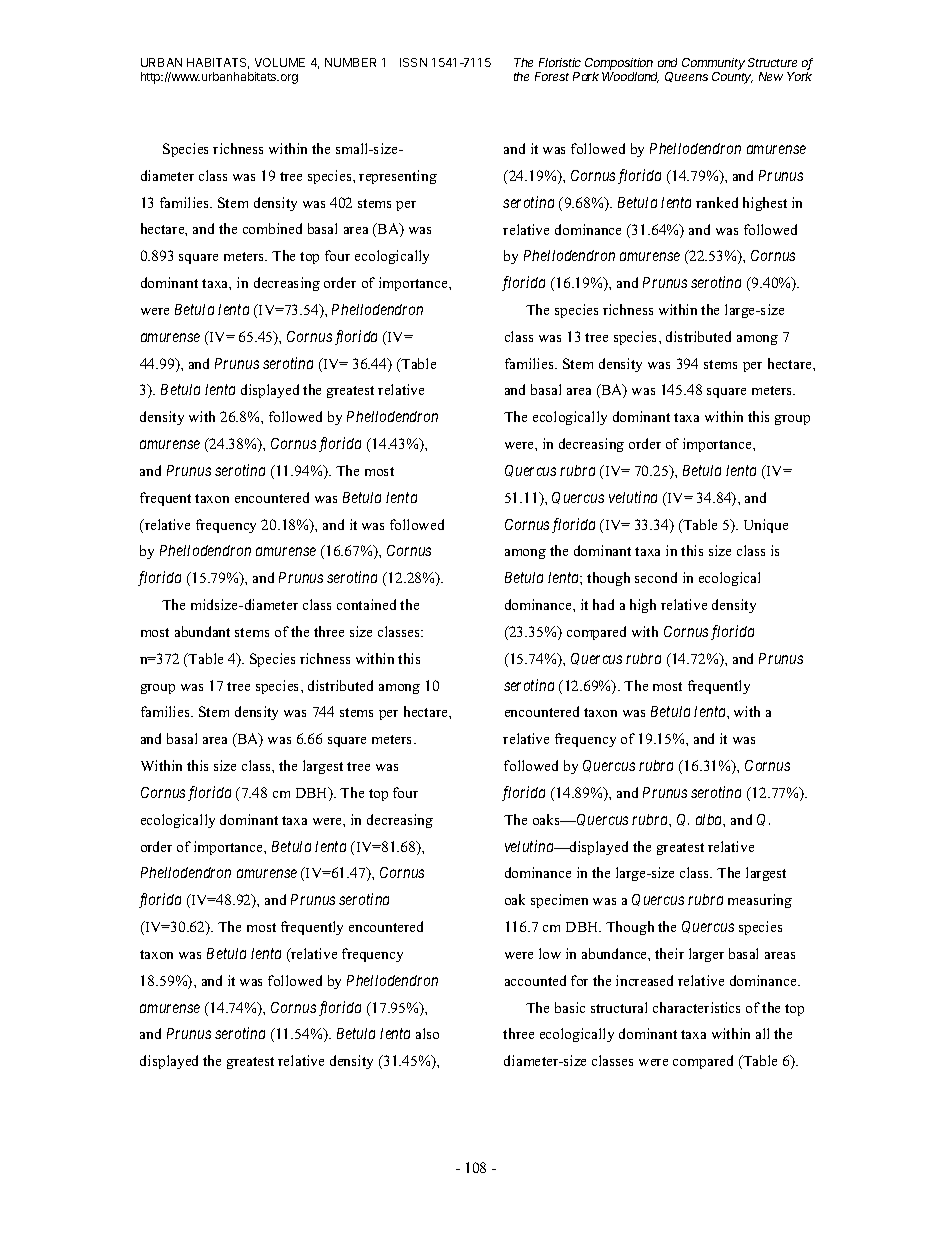 Image resolution: width=952 pixels, height=1233 pixels. Describe the element at coordinates (366, 604) in the image. I see `contained` at that location.
